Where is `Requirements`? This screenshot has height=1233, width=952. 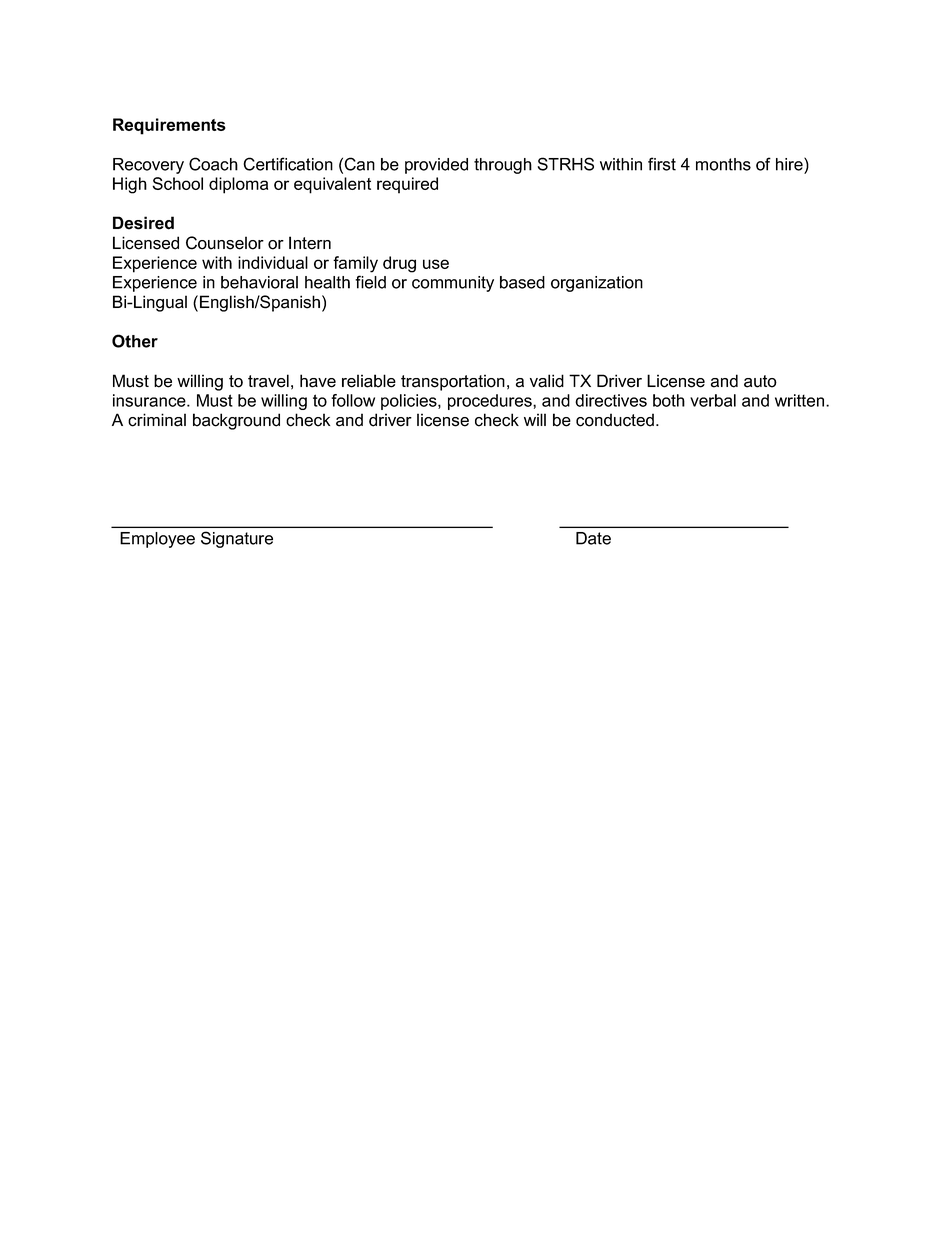 Requirements is located at coordinates (169, 126).
